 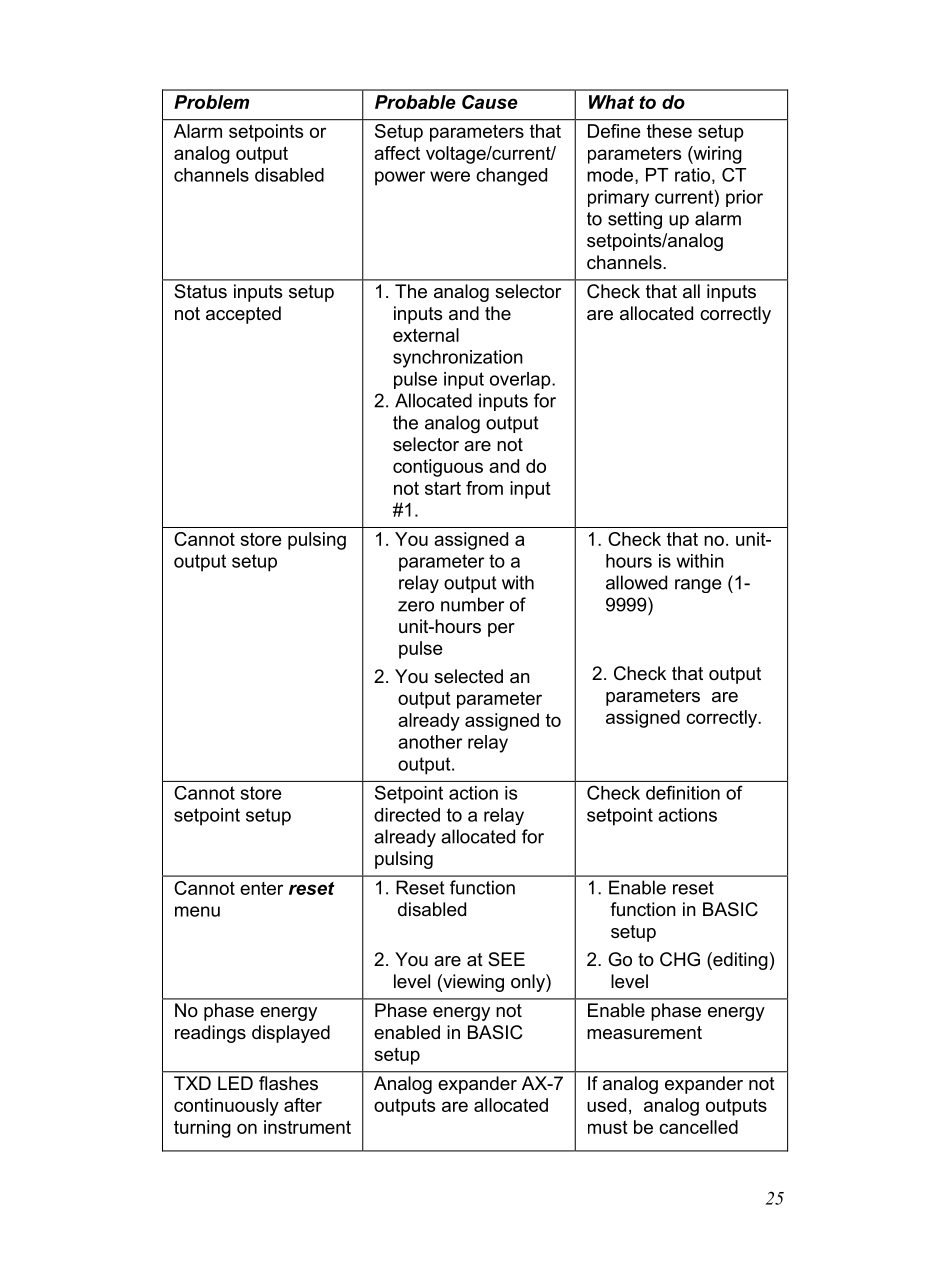 What do you see at coordinates (458, 359) in the screenshot?
I see `synchronization` at bounding box center [458, 359].
